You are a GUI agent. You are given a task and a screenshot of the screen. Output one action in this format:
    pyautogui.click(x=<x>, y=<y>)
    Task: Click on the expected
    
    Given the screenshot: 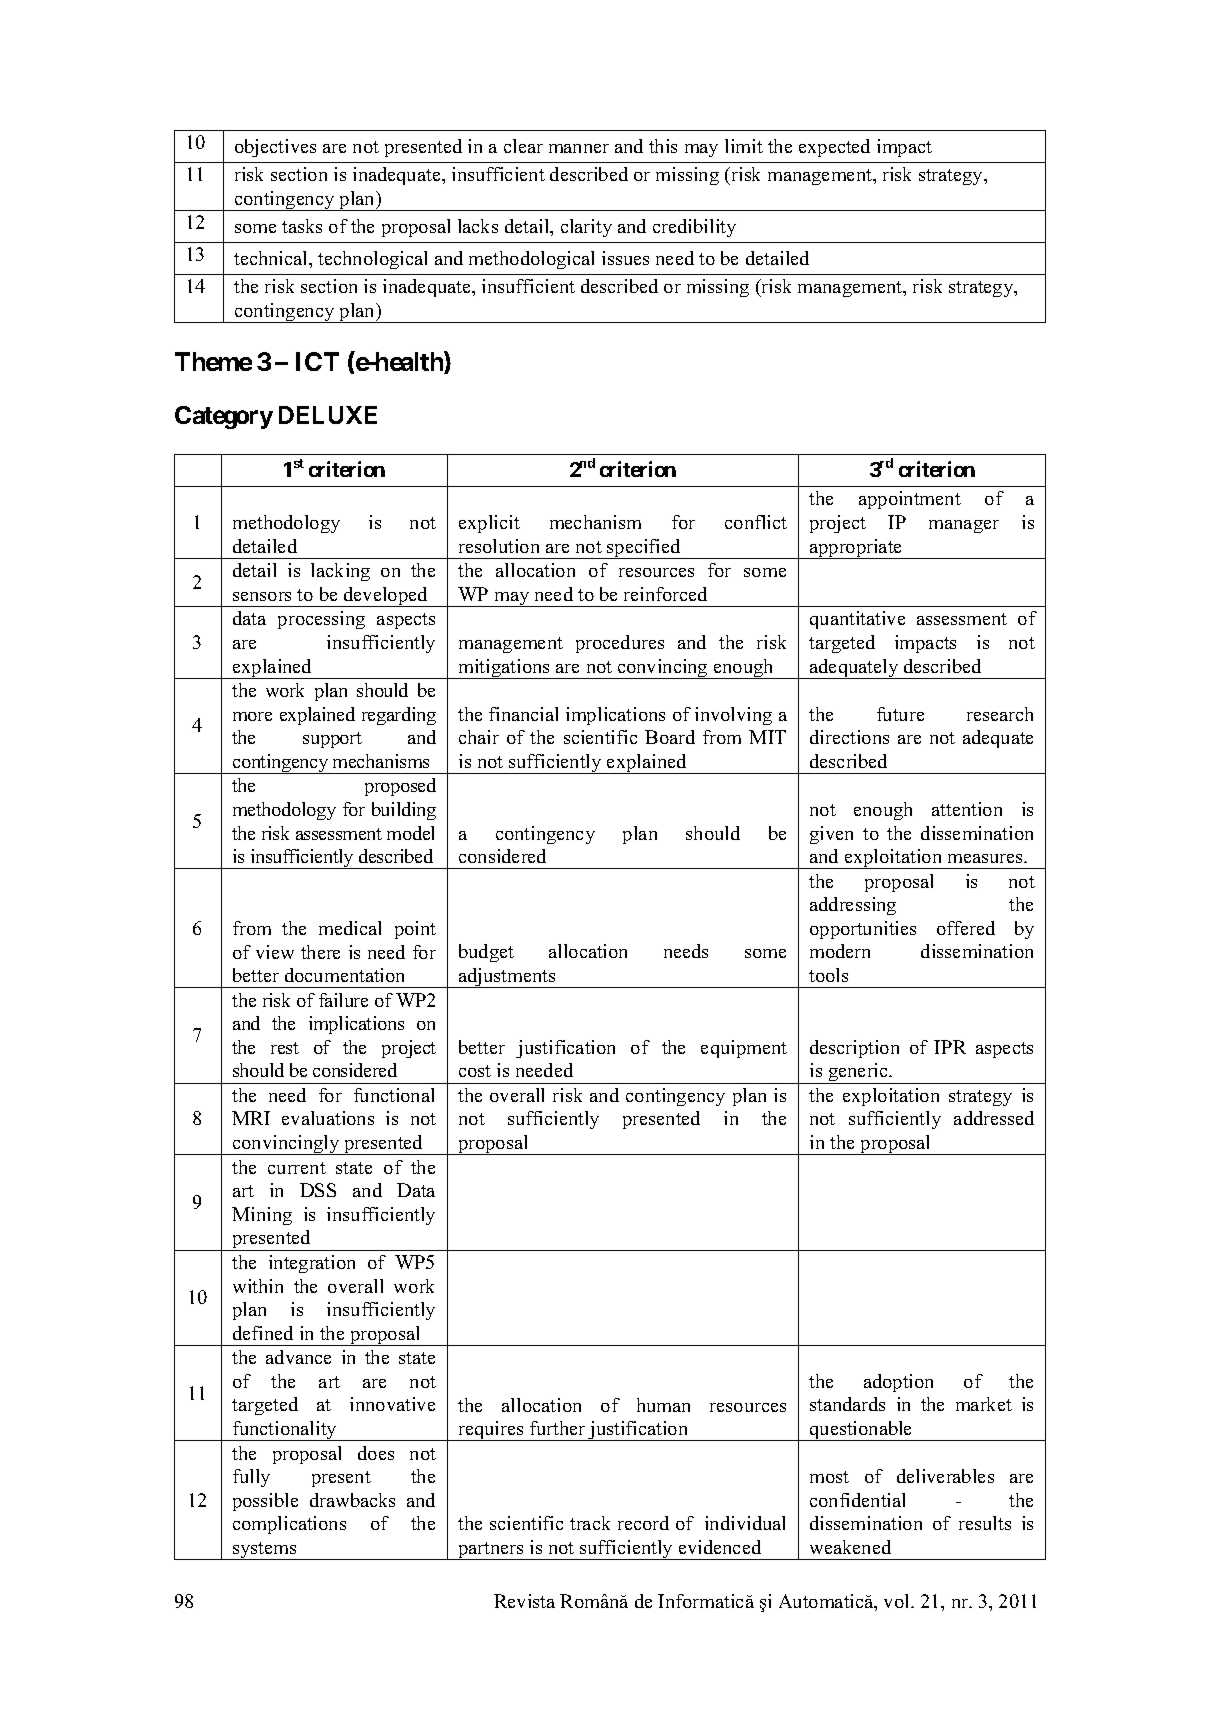 What is the action you would take?
    pyautogui.click(x=834, y=148)
